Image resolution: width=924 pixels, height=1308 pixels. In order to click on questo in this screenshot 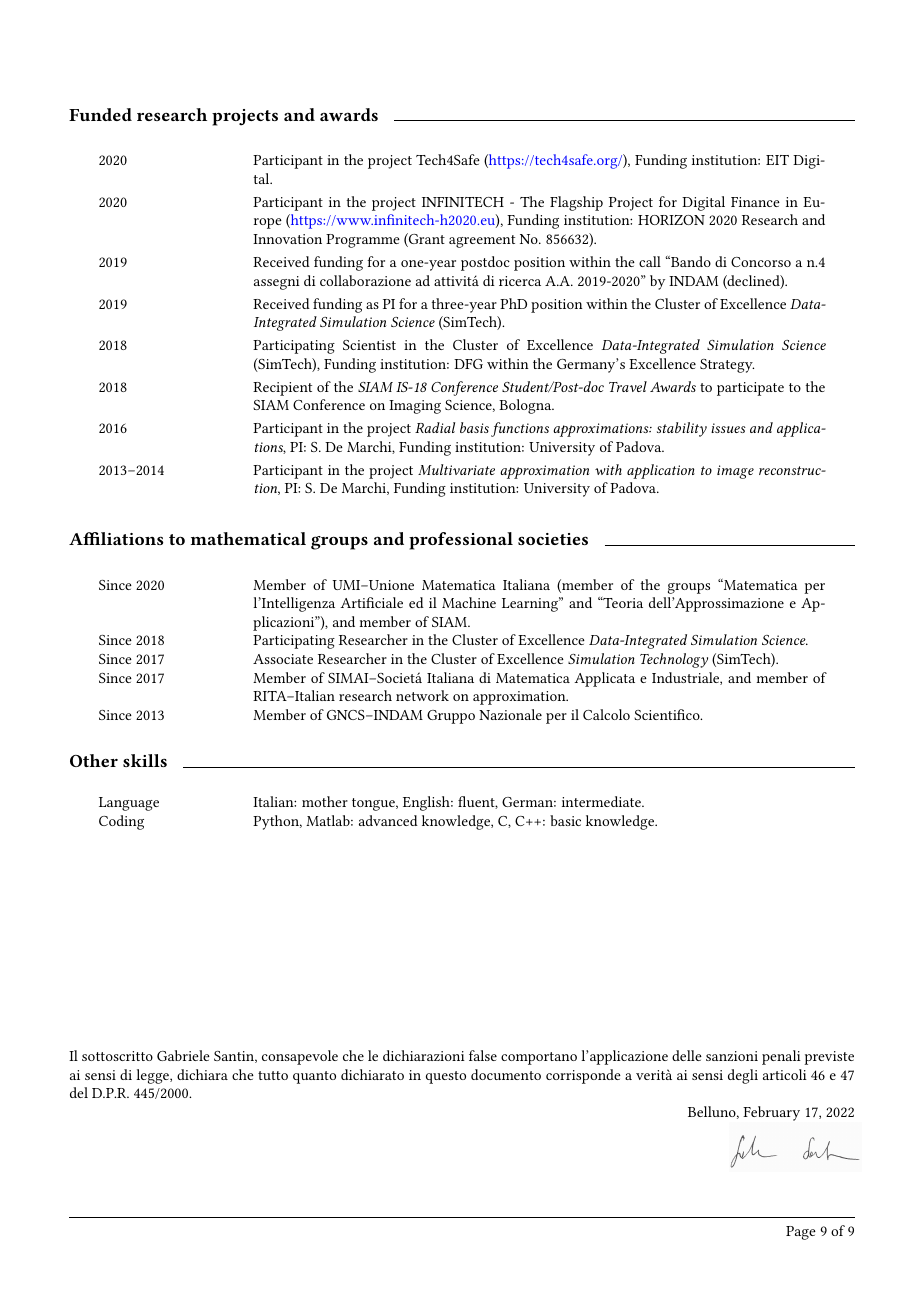, I will do `click(446, 1077)`.
